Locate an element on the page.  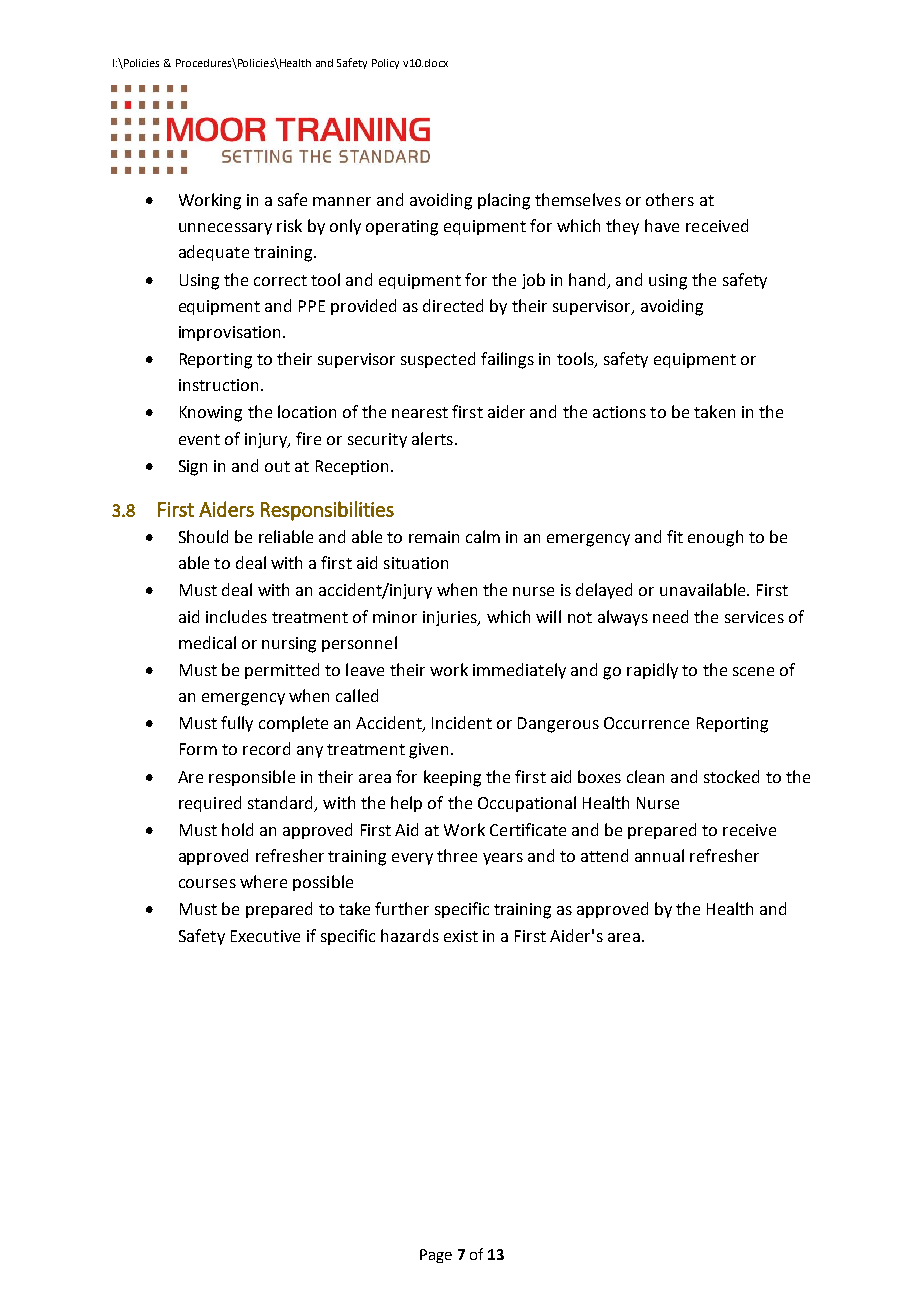
hazards is located at coordinates (410, 935).
